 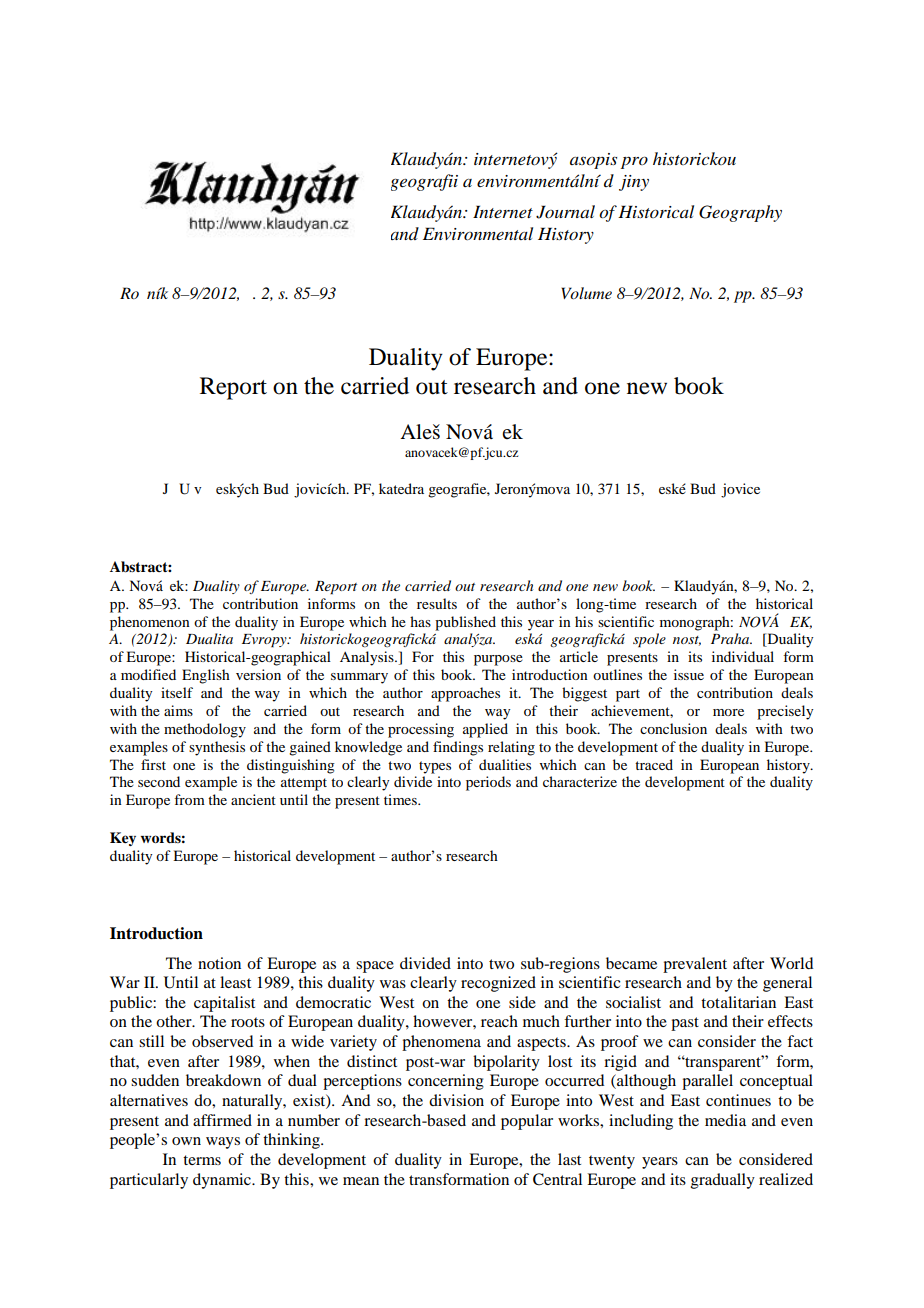 What do you see at coordinates (586, 293) in the page?
I see `Volume` at bounding box center [586, 293].
